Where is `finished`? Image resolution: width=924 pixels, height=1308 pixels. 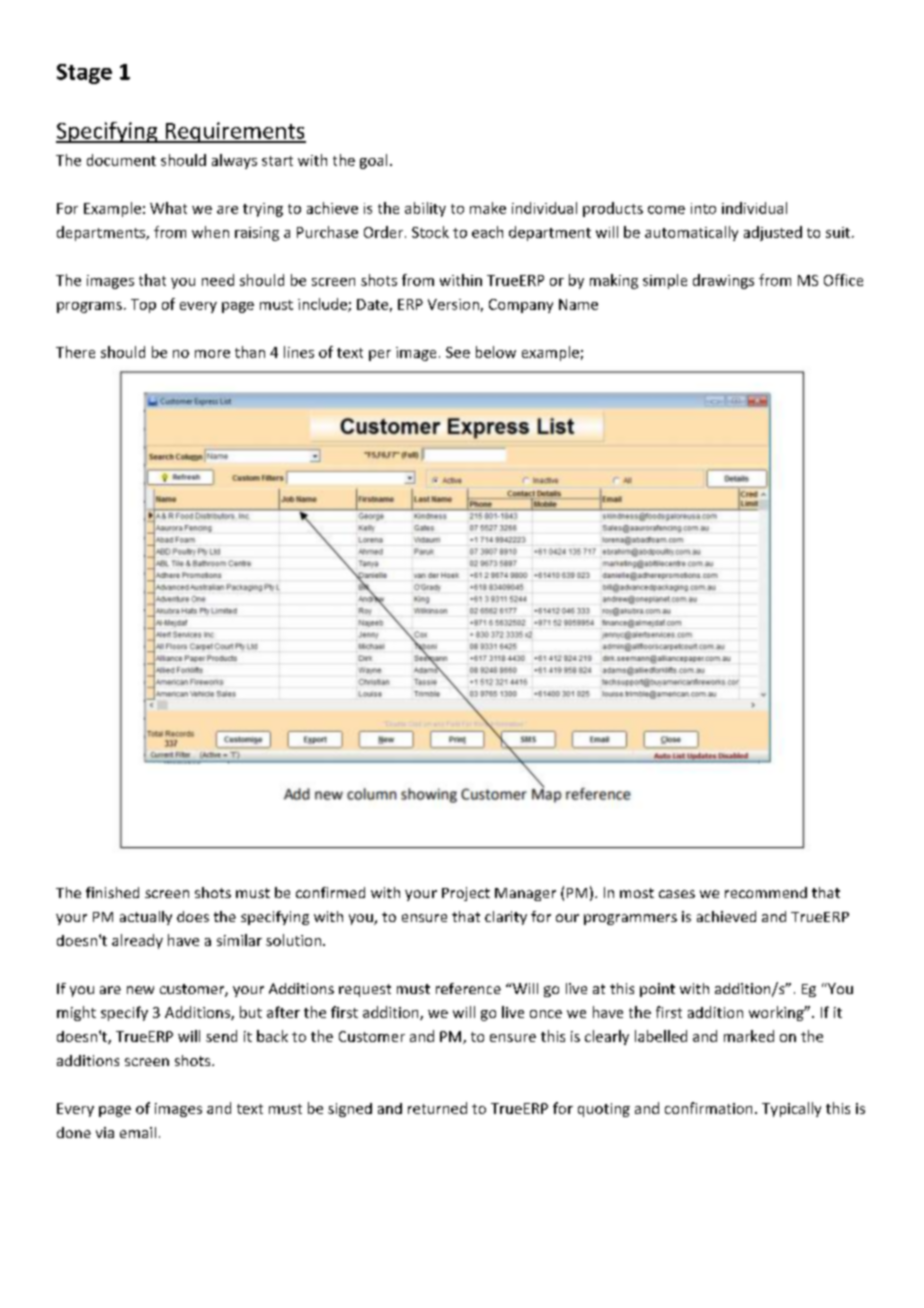
finished is located at coordinates (112, 892).
